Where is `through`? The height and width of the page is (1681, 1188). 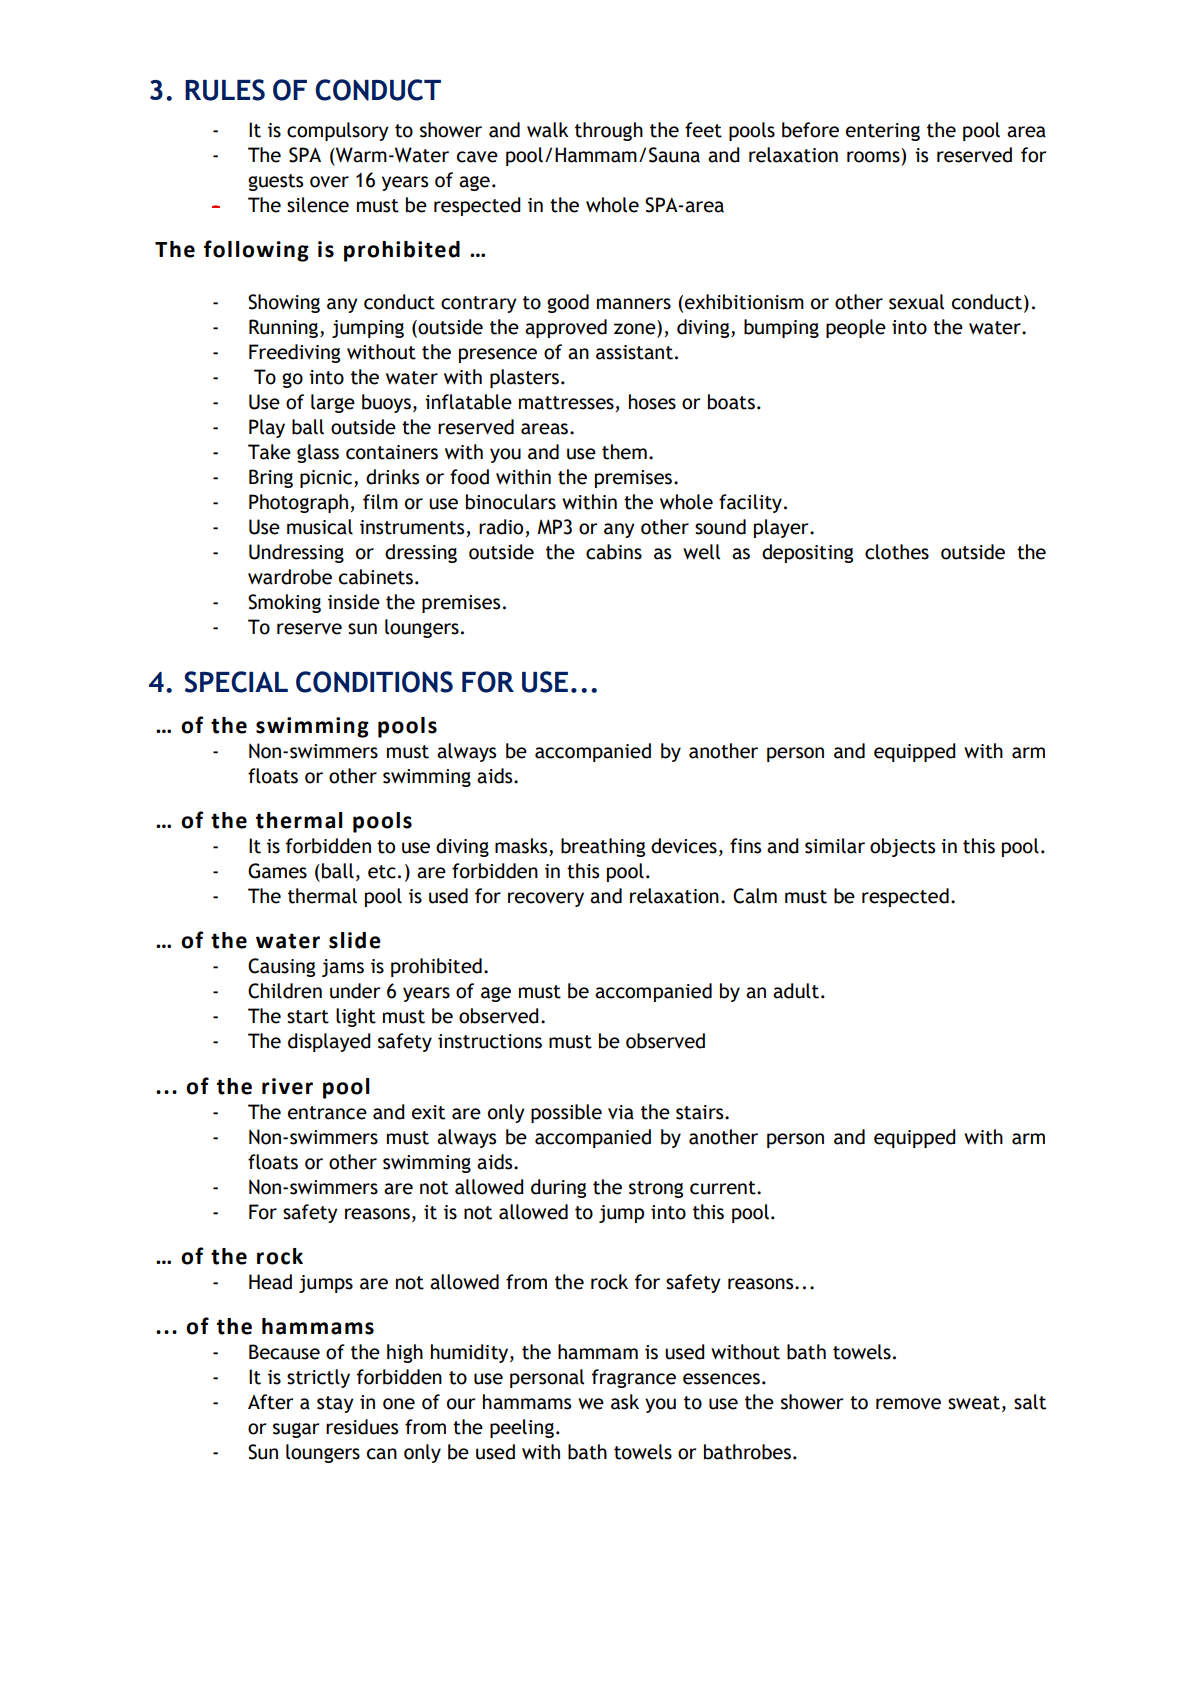
through is located at coordinates (609, 131).
